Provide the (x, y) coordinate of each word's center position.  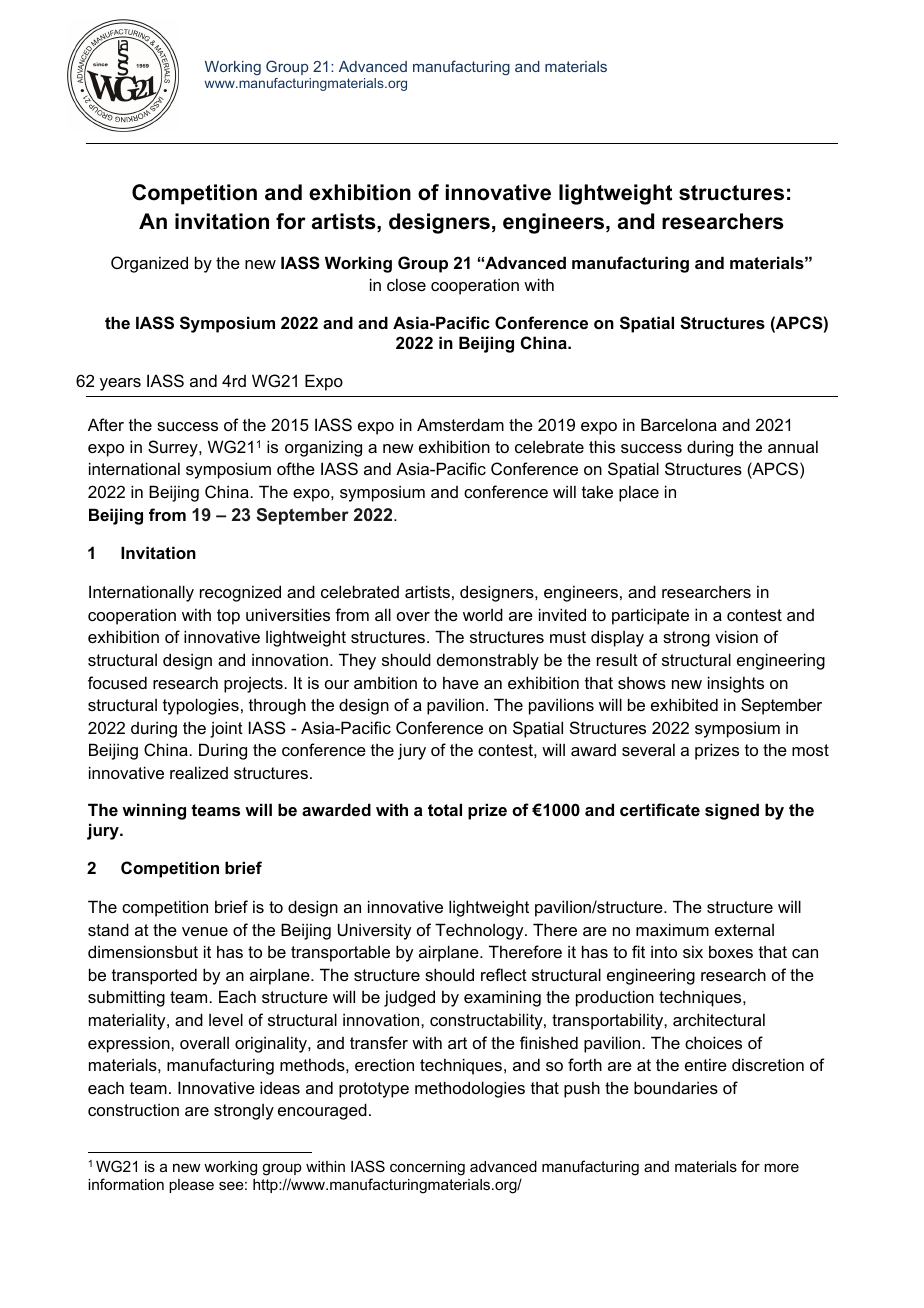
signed (732, 811)
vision (736, 636)
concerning (427, 1168)
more (781, 1167)
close (406, 284)
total (445, 809)
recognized (240, 593)
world (483, 614)
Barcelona (679, 424)
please (191, 1186)
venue (205, 931)
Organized (149, 264)
